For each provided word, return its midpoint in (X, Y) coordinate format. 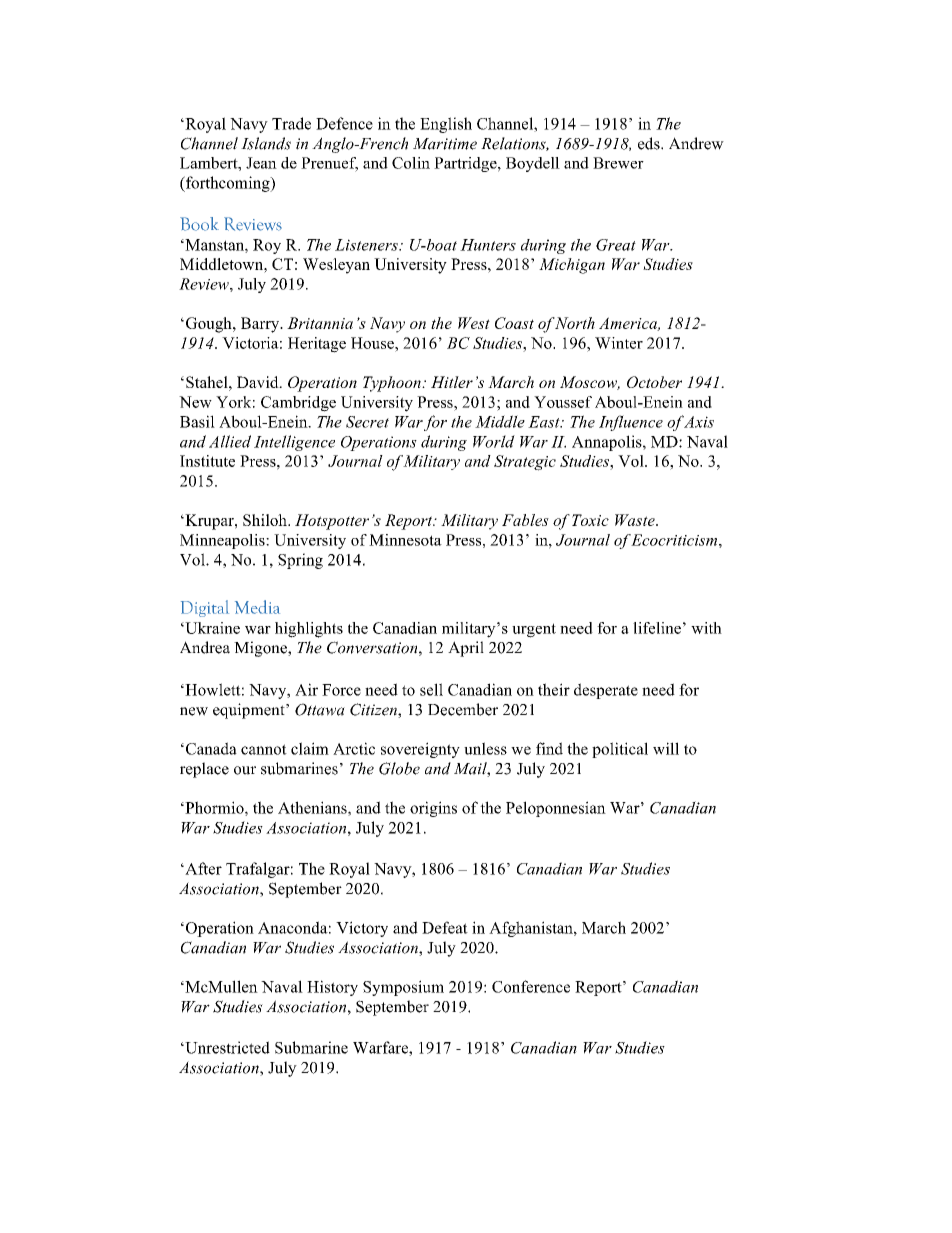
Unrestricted (226, 1047)
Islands (266, 143)
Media (257, 607)
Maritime (445, 144)
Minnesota (405, 540)
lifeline (657, 628)
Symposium (403, 988)
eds (650, 143)
